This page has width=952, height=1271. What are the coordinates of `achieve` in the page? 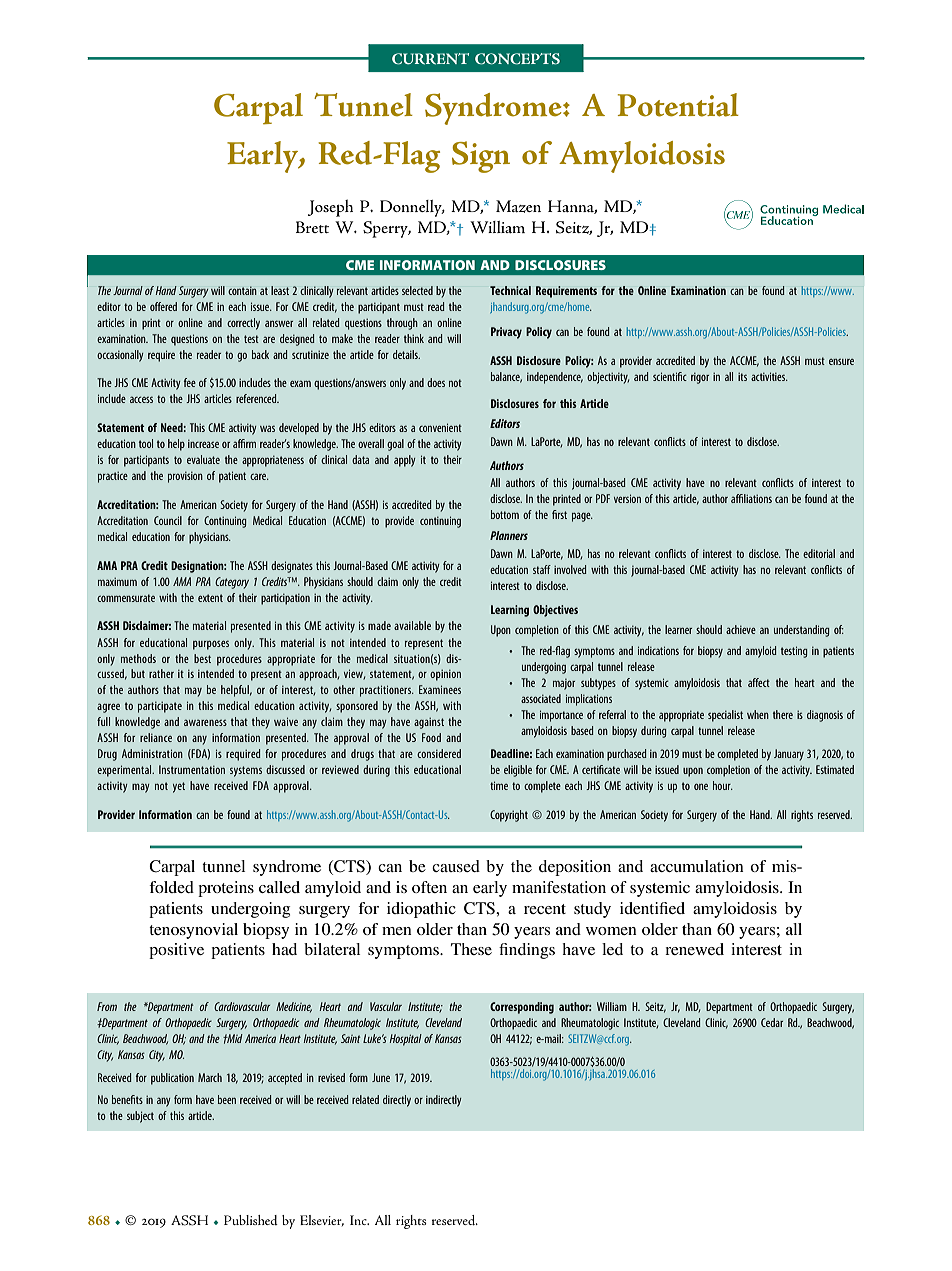 It's located at (741, 629).
